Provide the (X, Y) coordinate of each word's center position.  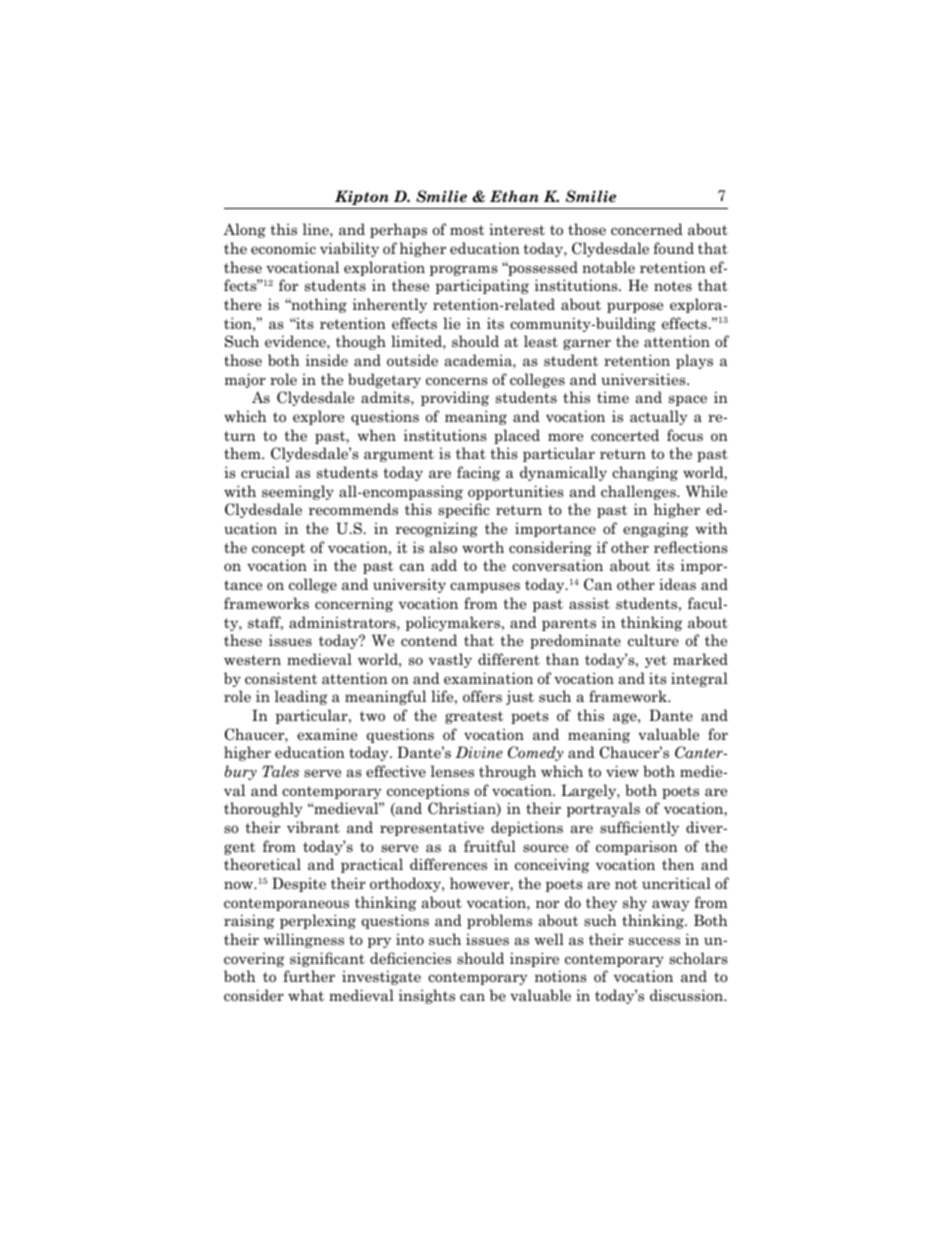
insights (427, 996)
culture (653, 640)
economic (283, 248)
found (673, 248)
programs (464, 270)
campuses (485, 587)
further (309, 976)
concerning (354, 604)
